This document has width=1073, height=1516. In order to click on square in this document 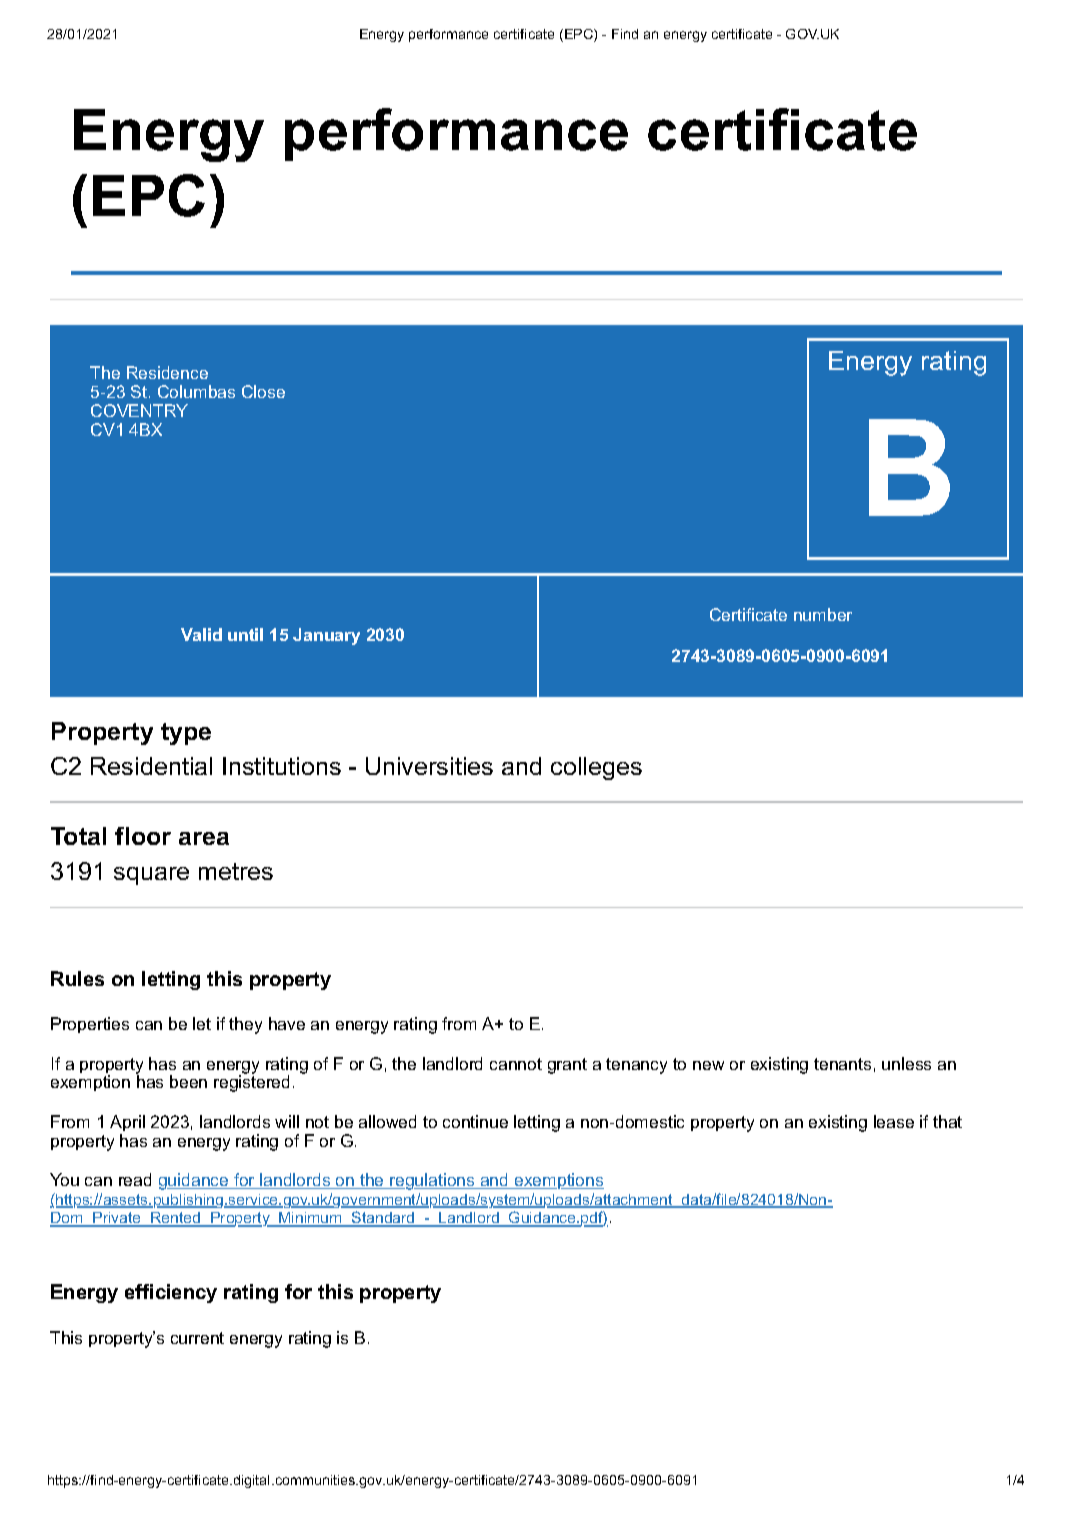, I will do `click(151, 876)`.
